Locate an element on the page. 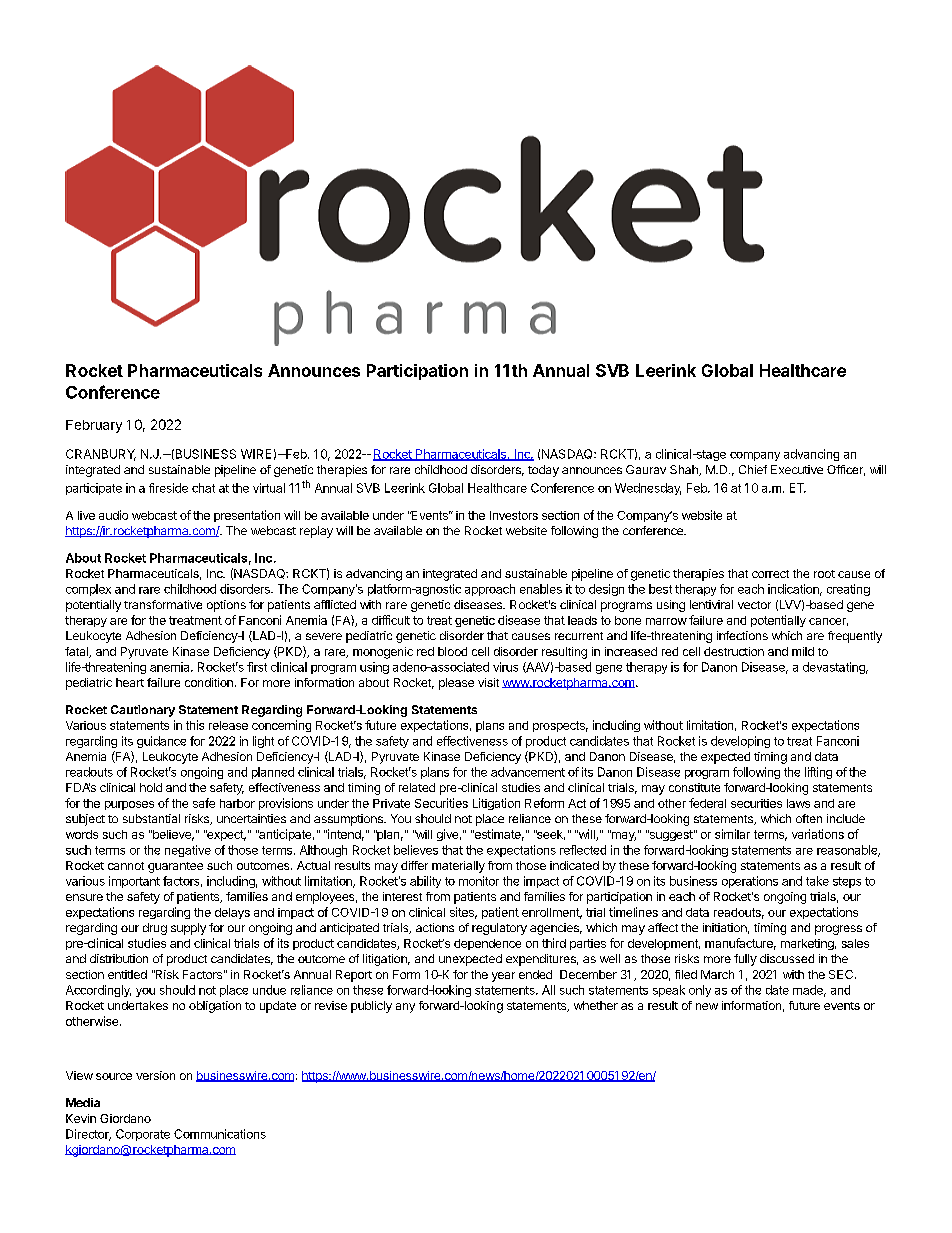 Image resolution: width=952 pixels, height=1233 pixels. only is located at coordinates (700, 991).
